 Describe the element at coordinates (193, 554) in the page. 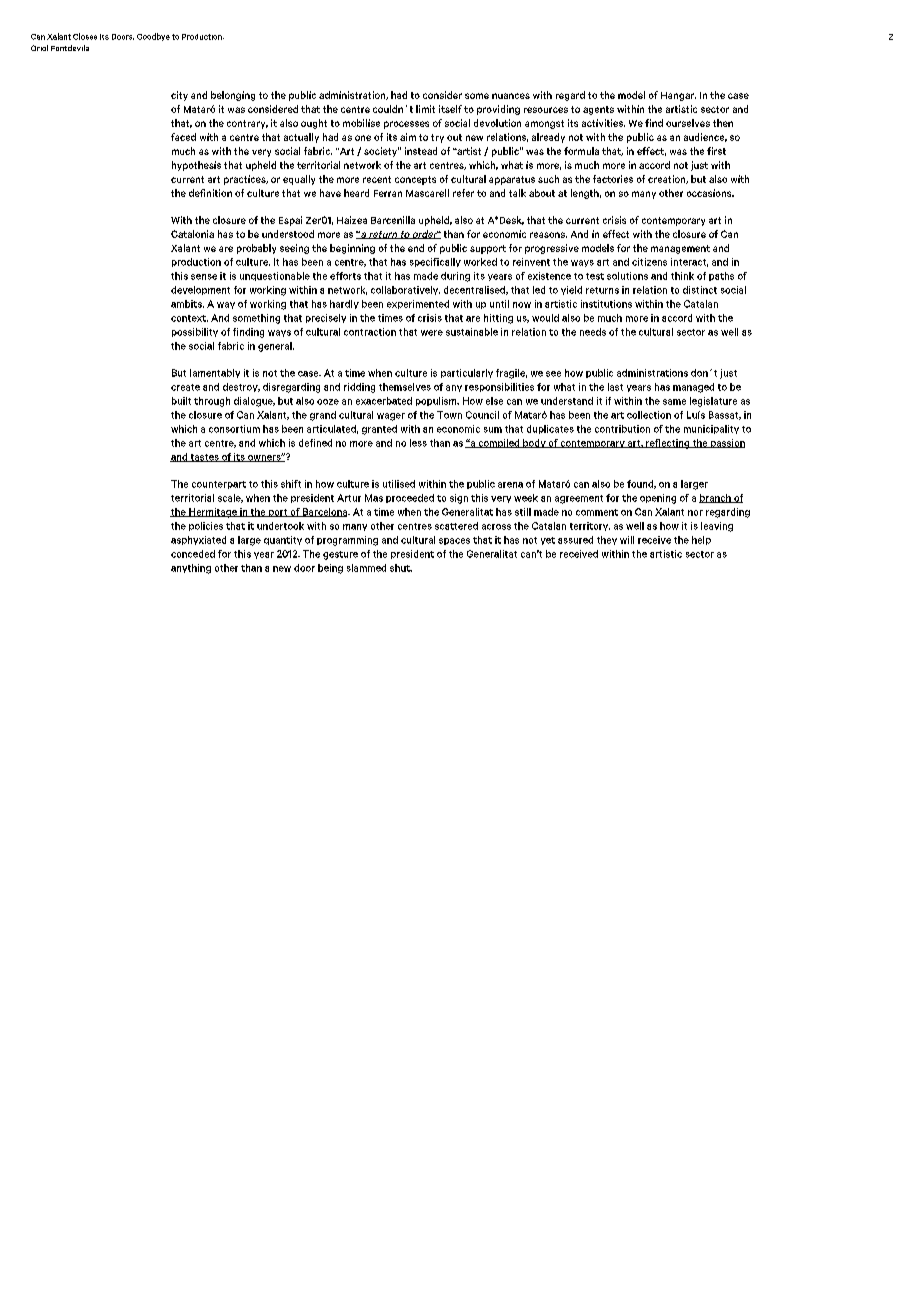

I see `conceded` at that location.
